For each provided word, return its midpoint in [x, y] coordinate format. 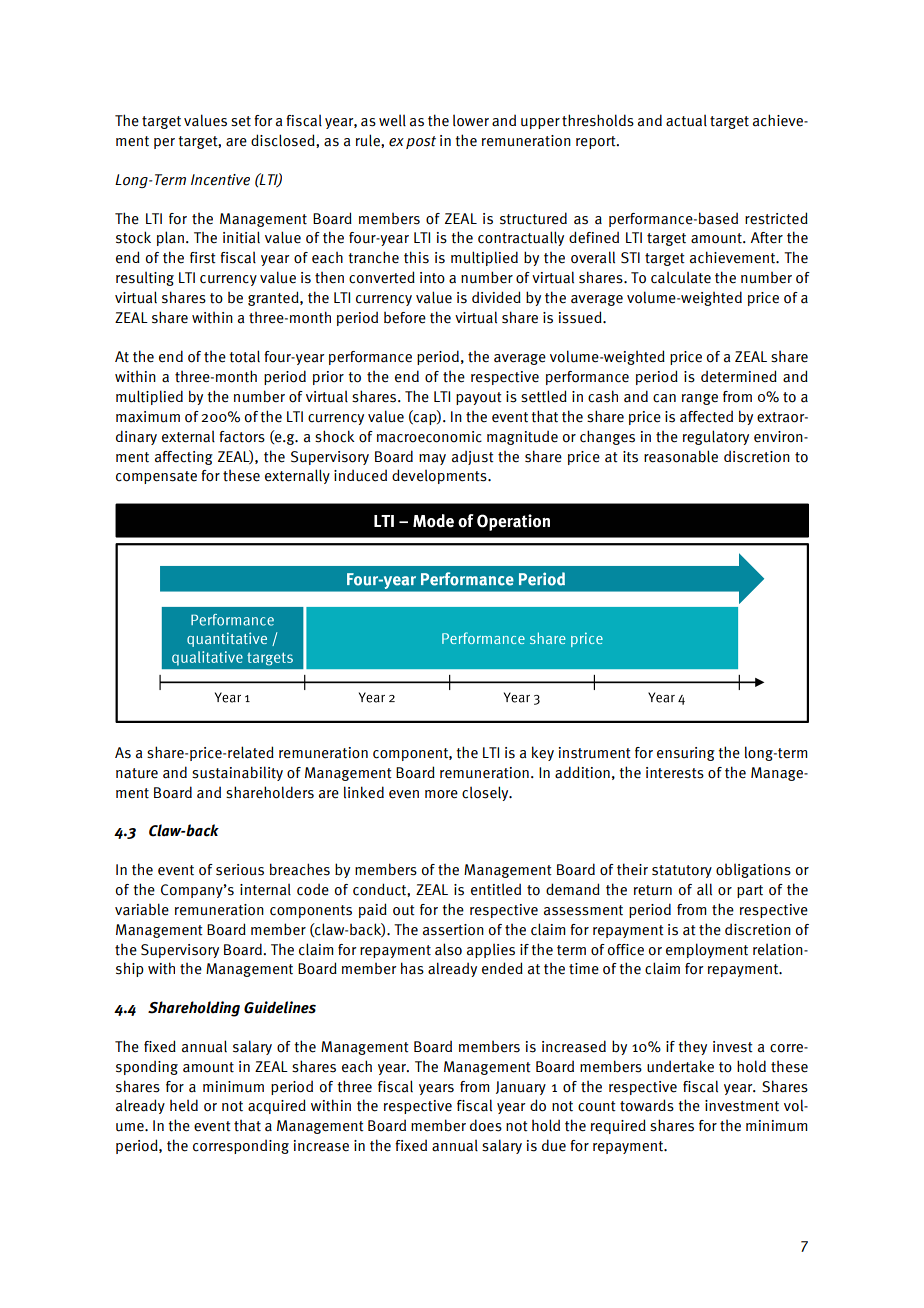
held [184, 1105]
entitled [496, 890]
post [421, 142]
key [543, 753]
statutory [682, 871]
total [244, 356]
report [597, 142]
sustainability [237, 773]
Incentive [220, 180]
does [486, 1125]
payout [479, 398]
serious [240, 870]
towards [647, 1105]
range [700, 399]
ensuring [686, 754]
